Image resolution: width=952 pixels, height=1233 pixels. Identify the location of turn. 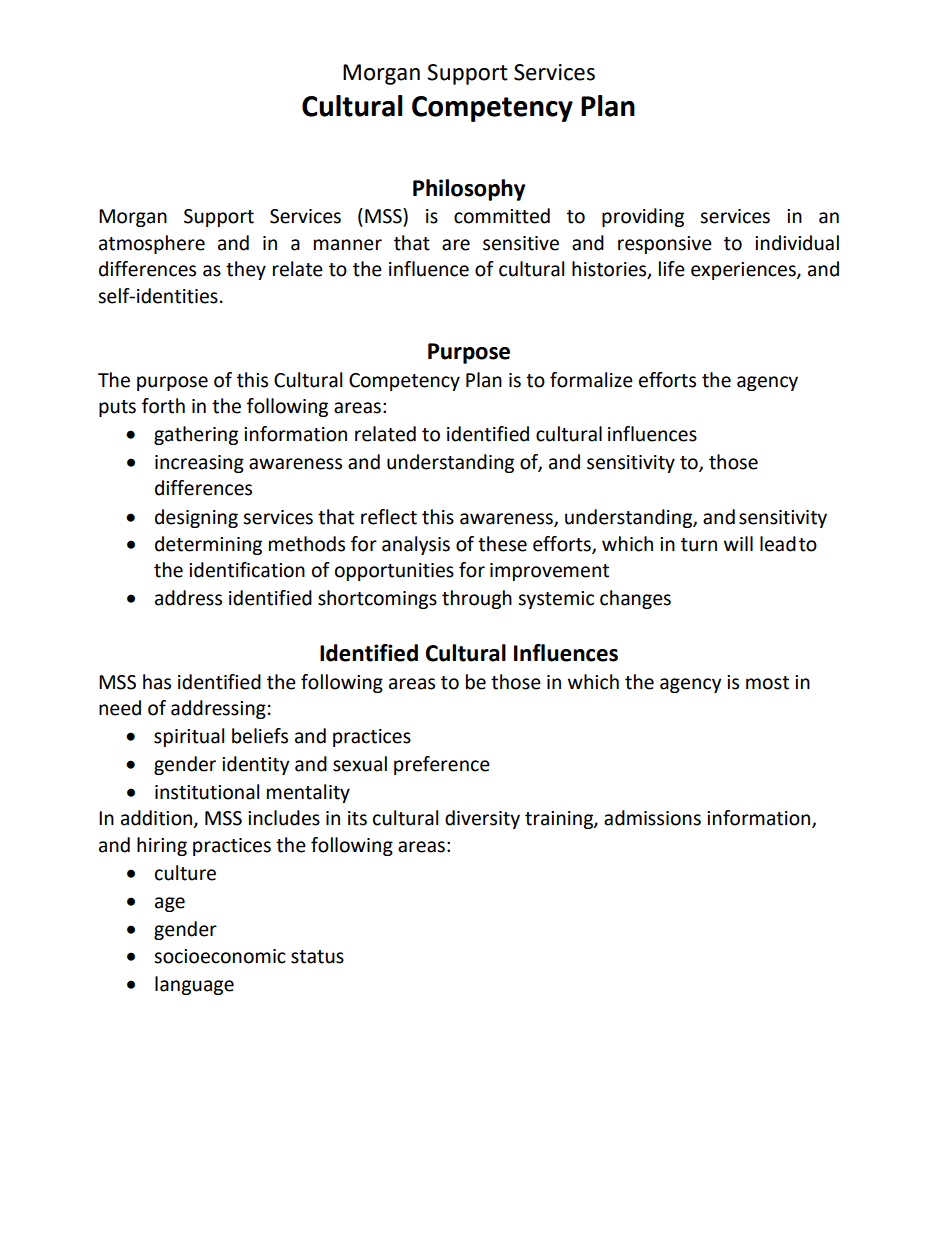
(699, 545).
